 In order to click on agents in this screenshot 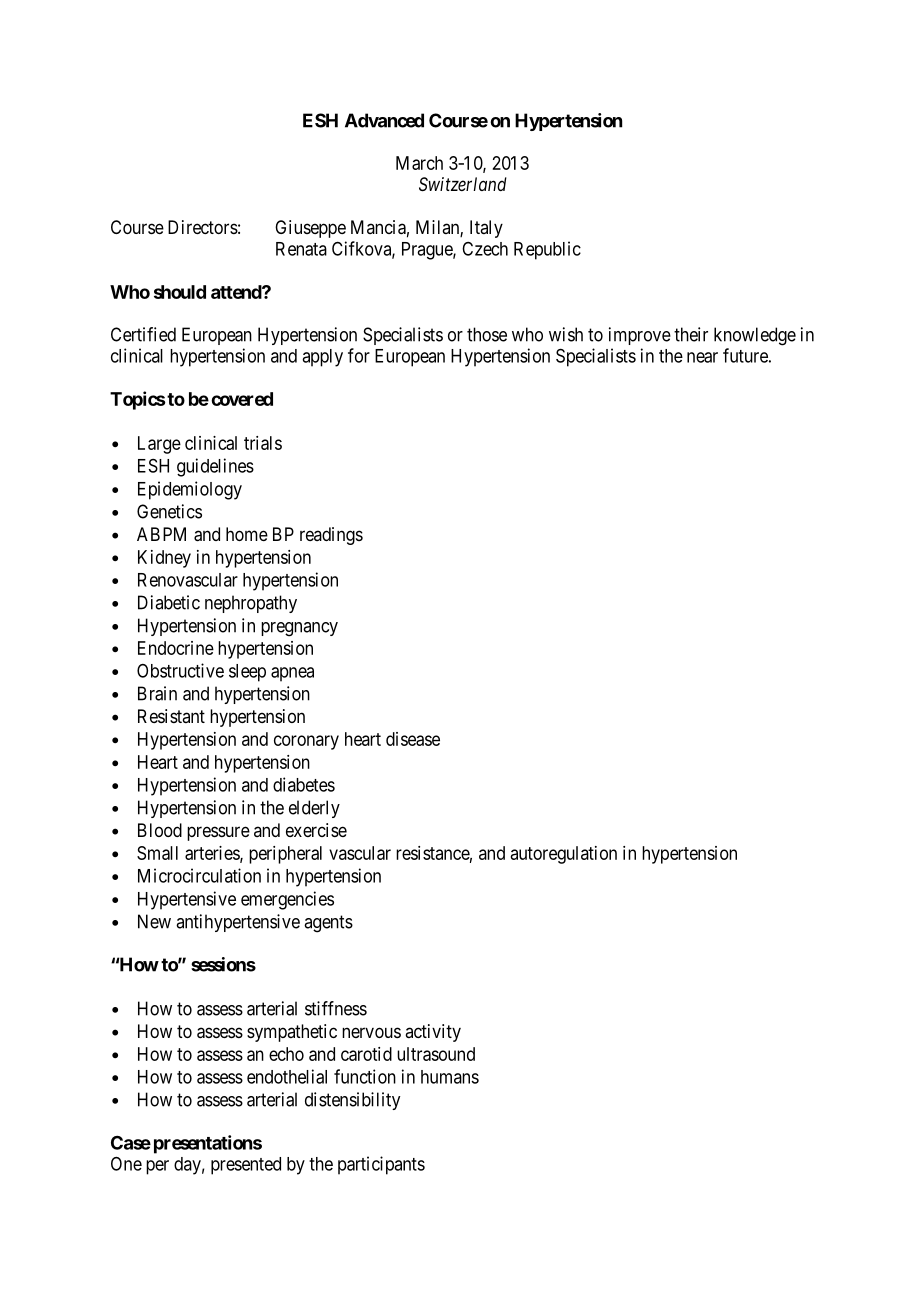, I will do `click(328, 924)`.
